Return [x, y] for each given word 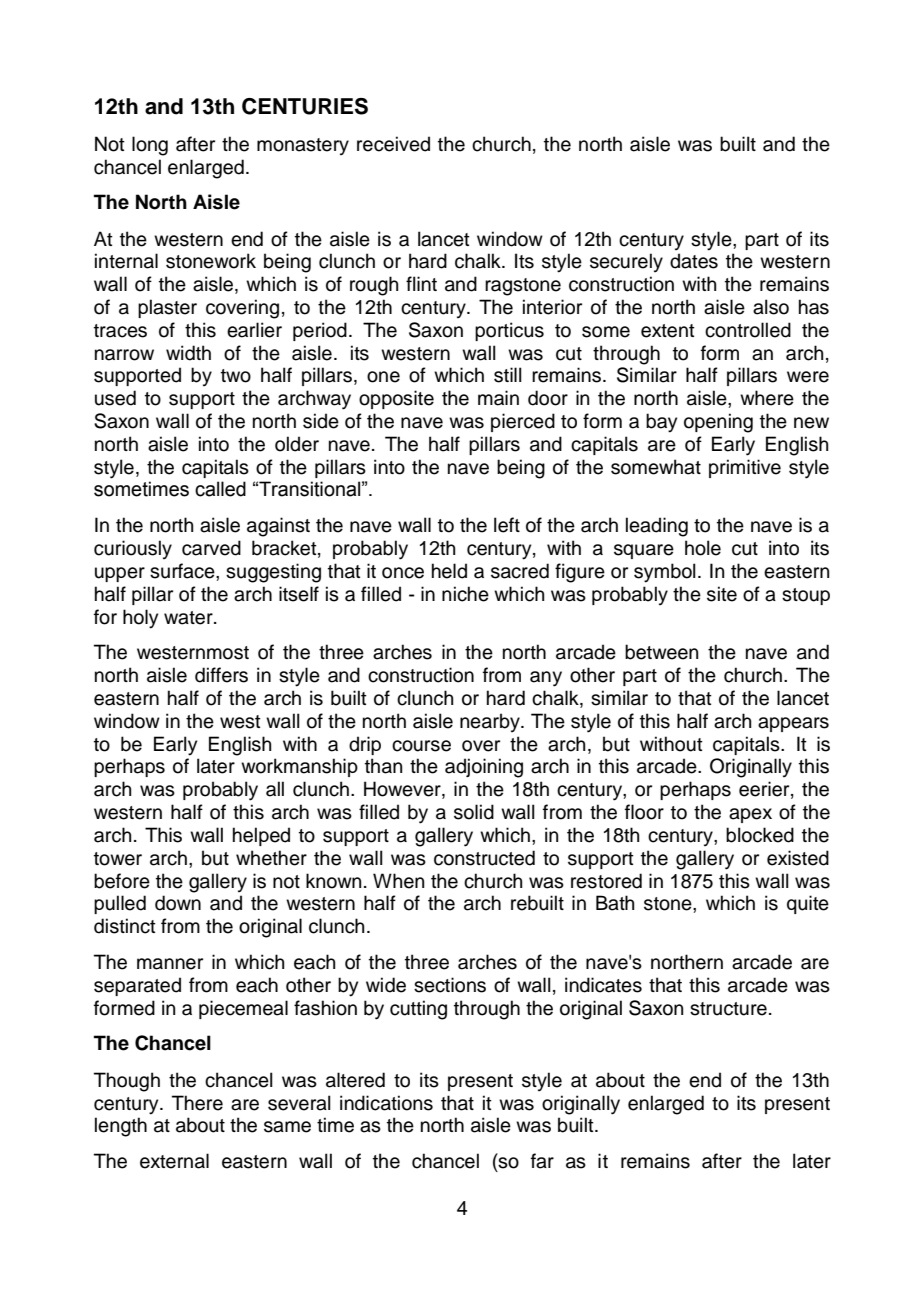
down [178, 903]
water [189, 618]
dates [694, 261]
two [236, 376]
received [393, 144]
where [767, 398]
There [197, 1103]
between [661, 652]
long [150, 146]
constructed [484, 858]
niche [465, 594]
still [508, 375]
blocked [760, 835]
